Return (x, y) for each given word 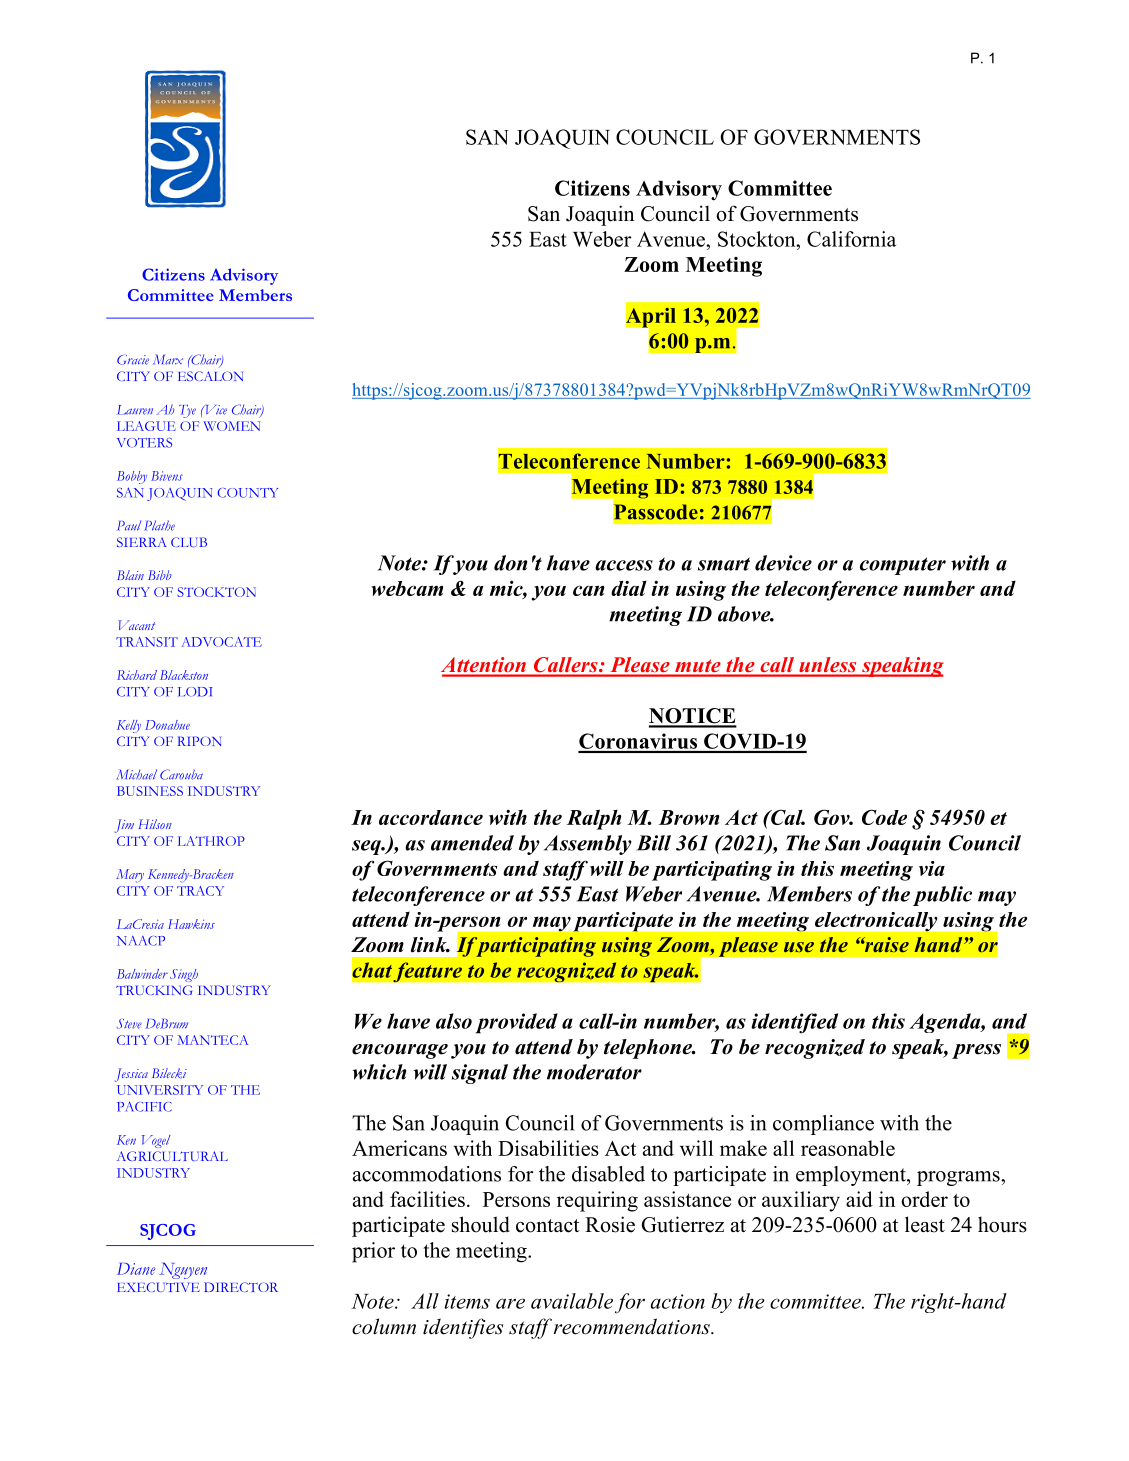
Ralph (594, 819)
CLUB (189, 542)
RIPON (199, 741)
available (572, 1301)
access (624, 565)
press (976, 1051)
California (851, 239)
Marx (168, 359)
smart (724, 564)
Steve (129, 1024)
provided (517, 1023)
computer (903, 566)
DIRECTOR (241, 1287)
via (932, 868)
